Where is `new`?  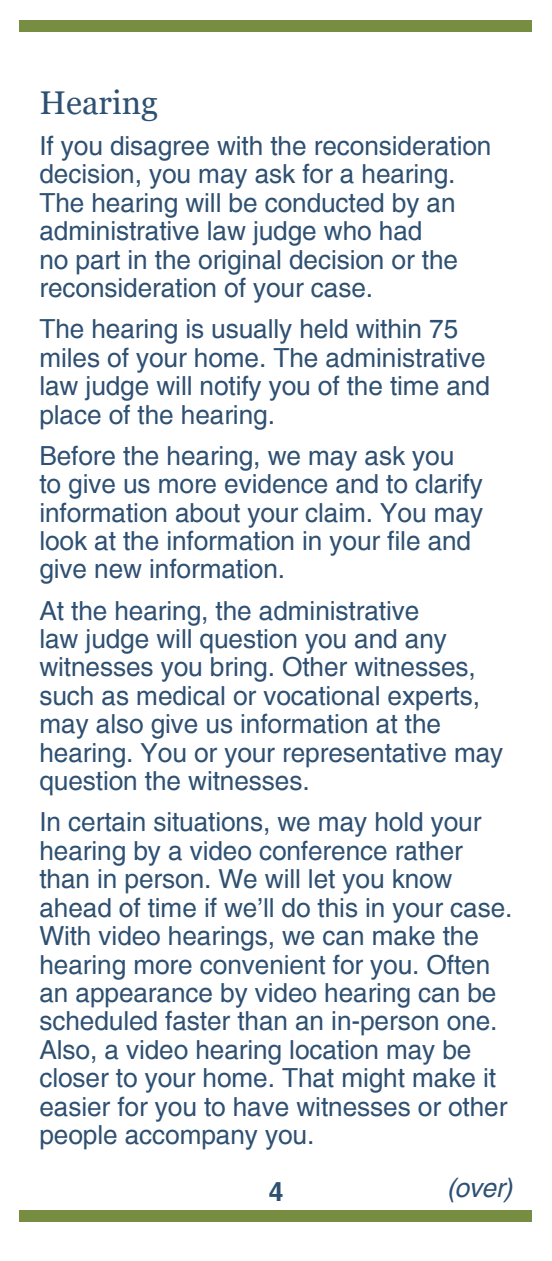
new is located at coordinates (118, 571).
